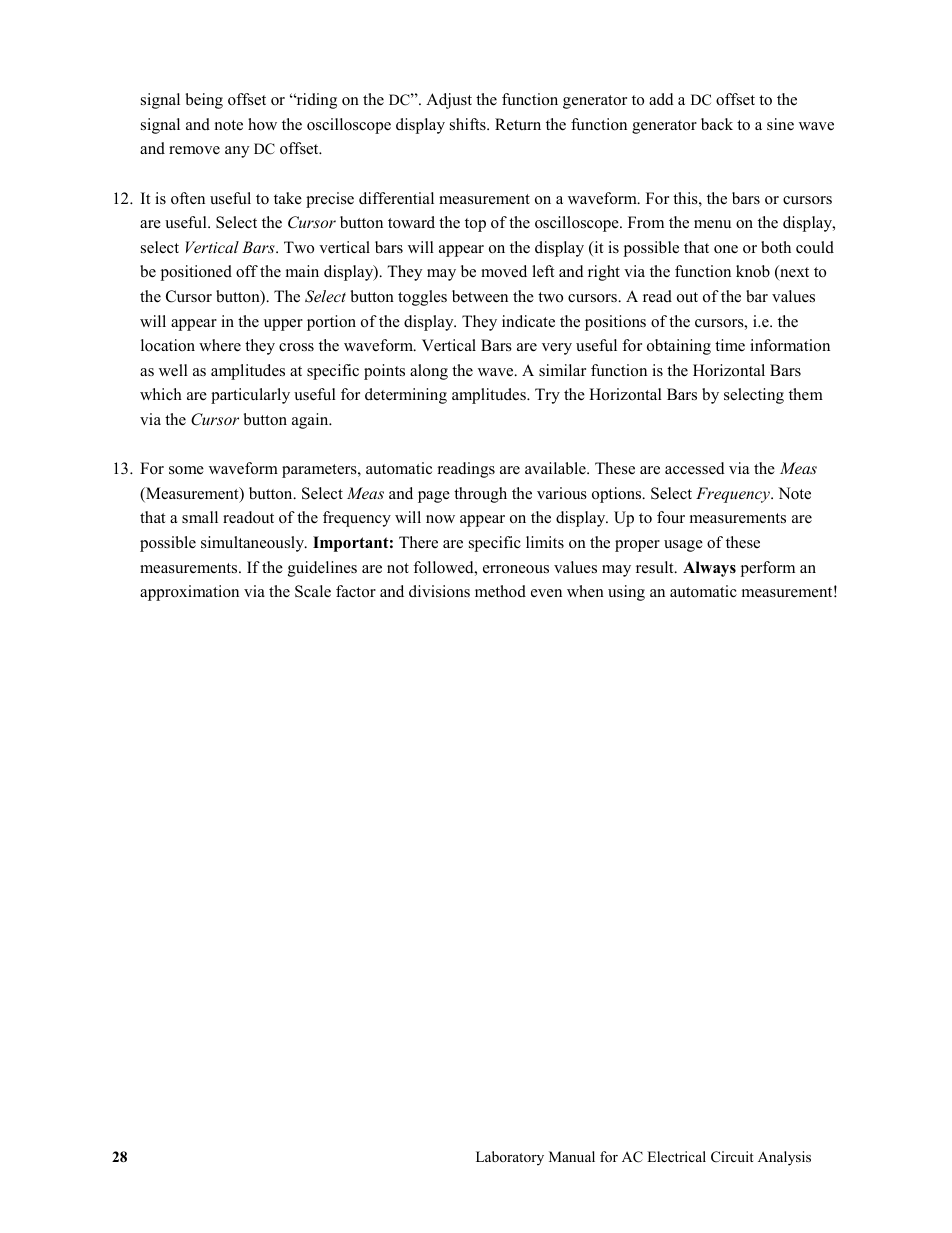 The width and height of the image is (952, 1233). I want to click on Electrical, so click(676, 1156).
